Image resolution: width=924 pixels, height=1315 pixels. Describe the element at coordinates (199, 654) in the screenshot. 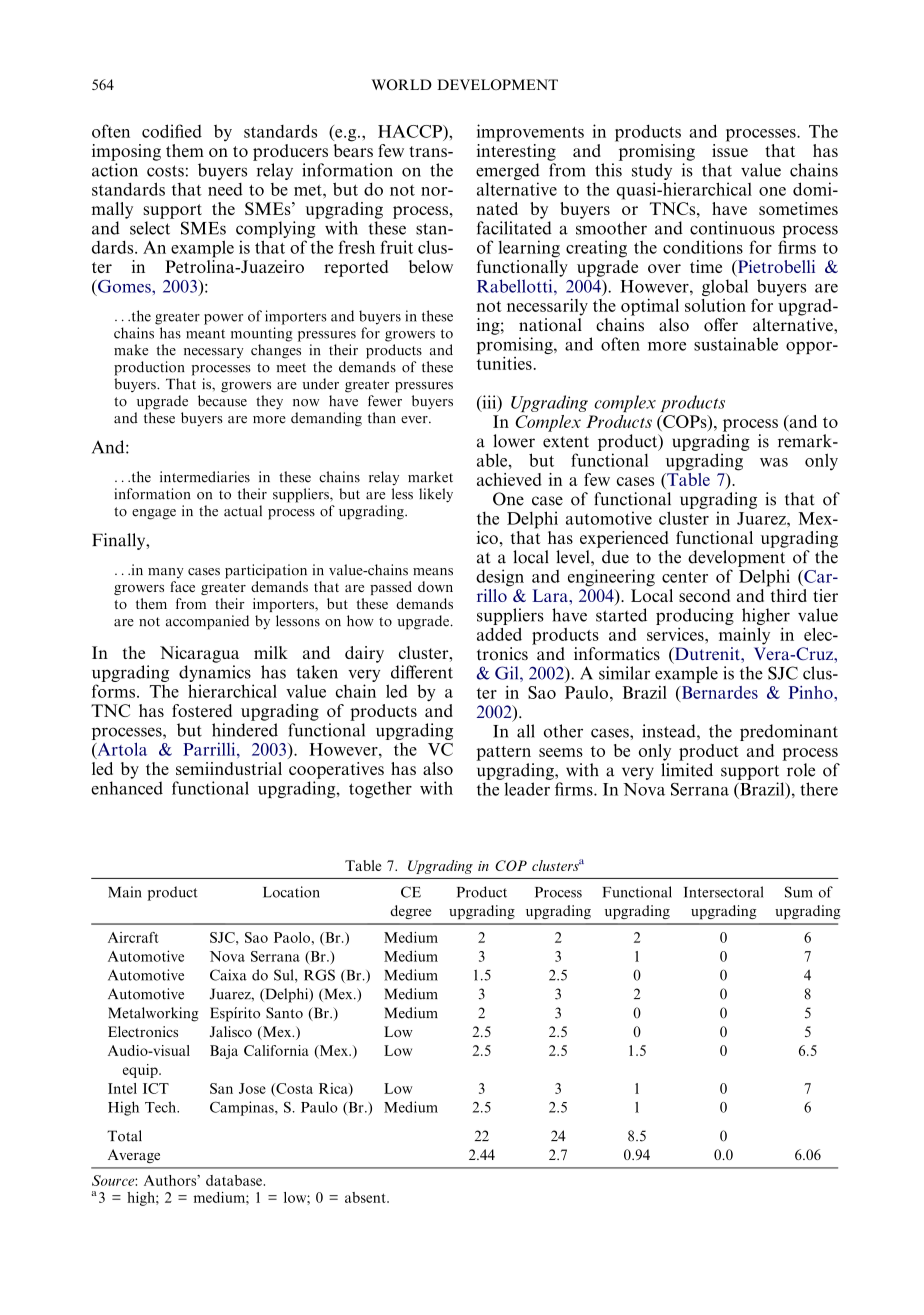

I see `Nicaragua` at that location.
